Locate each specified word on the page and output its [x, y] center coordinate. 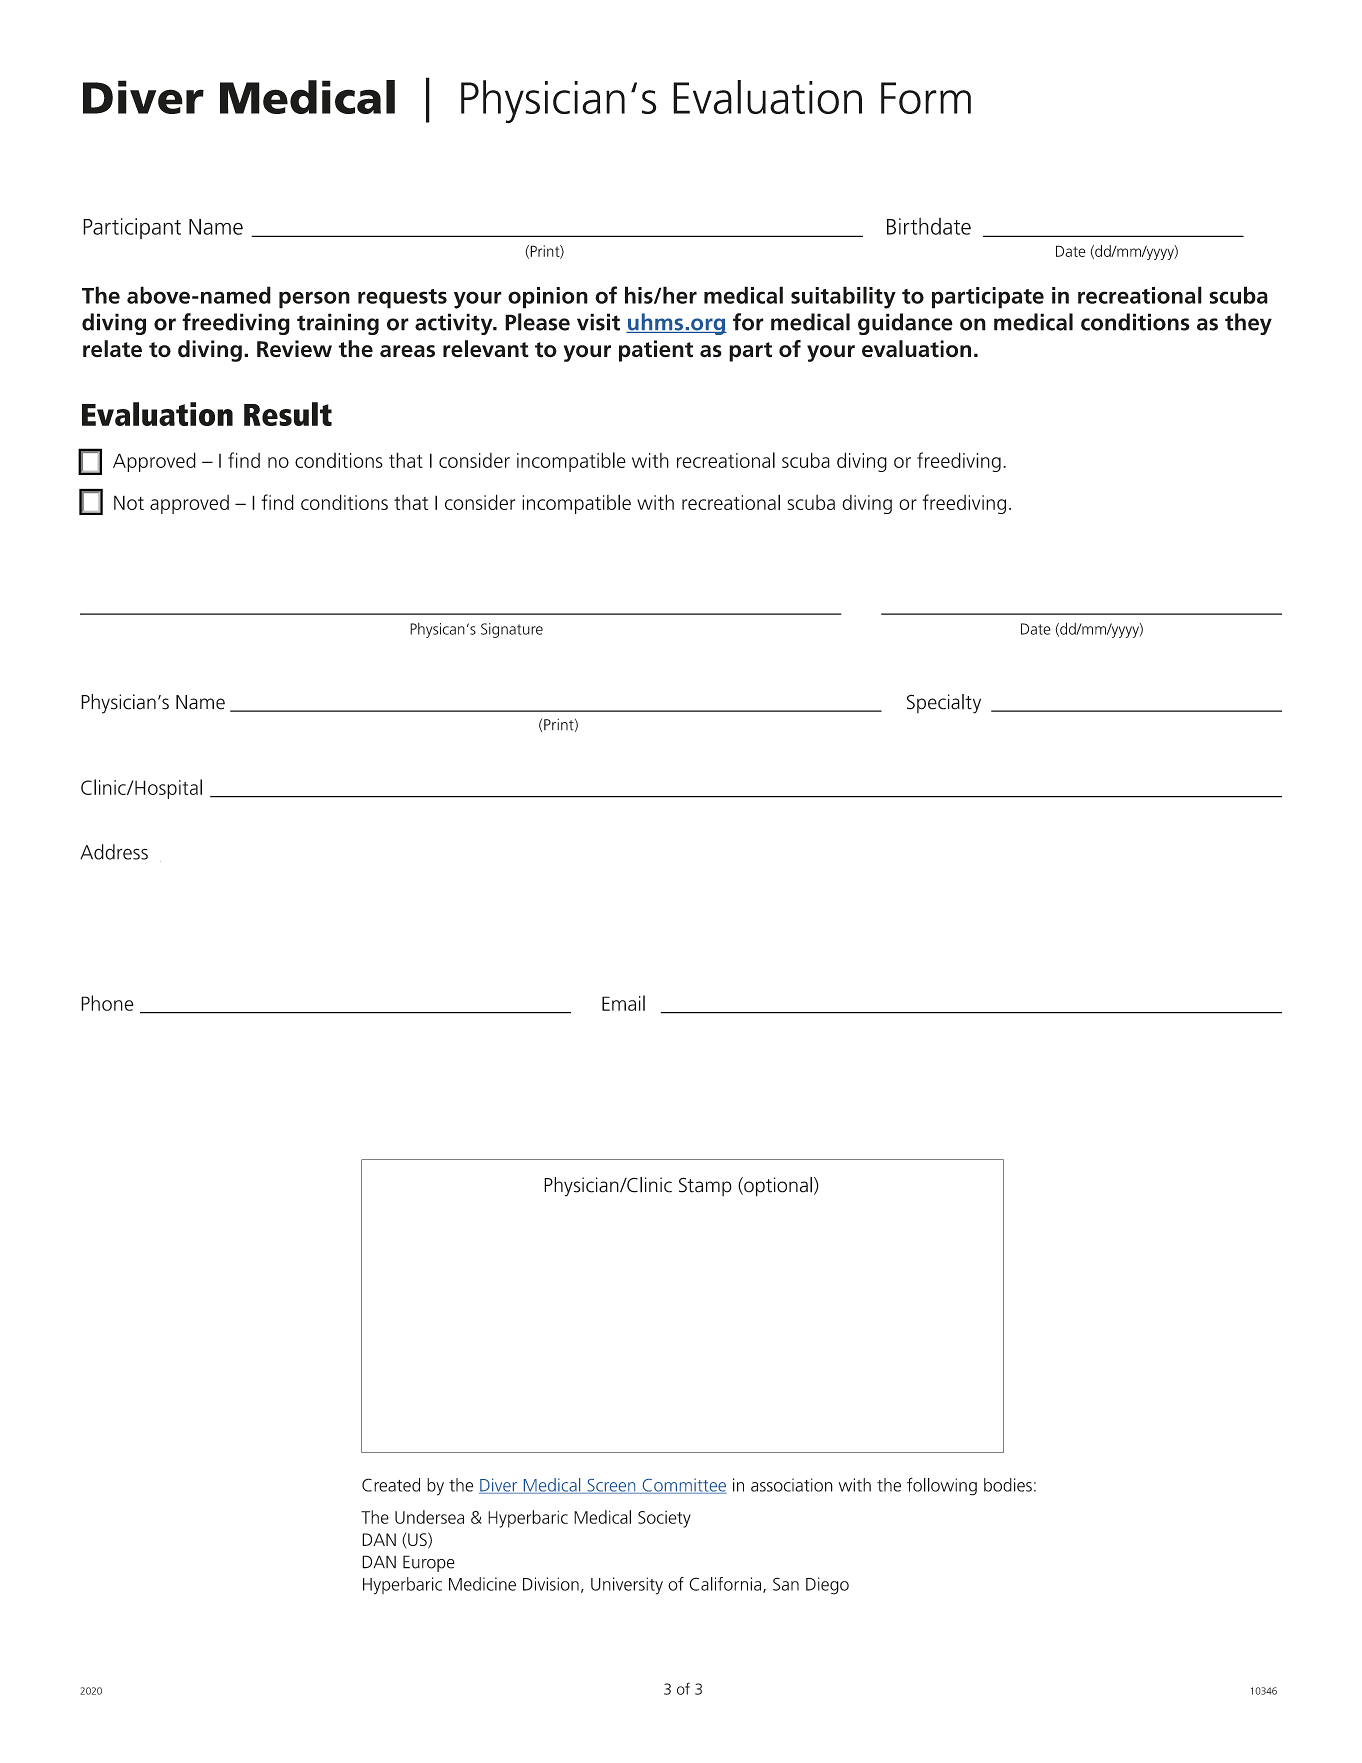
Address [114, 852]
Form [926, 98]
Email [623, 1003]
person [314, 300]
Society [664, 1519]
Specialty [944, 704]
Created [391, 1485]
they [1248, 324]
